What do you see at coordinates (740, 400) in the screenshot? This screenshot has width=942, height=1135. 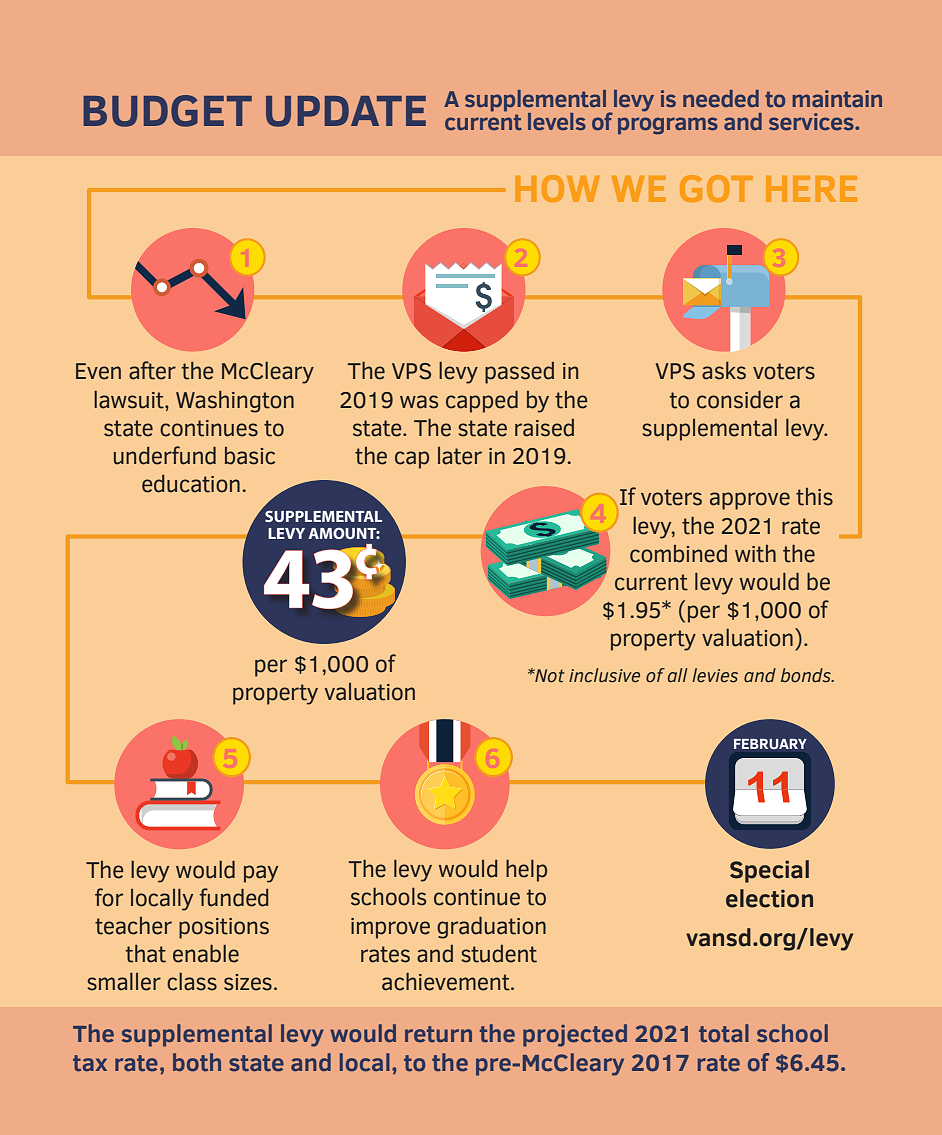 I see `consider` at bounding box center [740, 400].
